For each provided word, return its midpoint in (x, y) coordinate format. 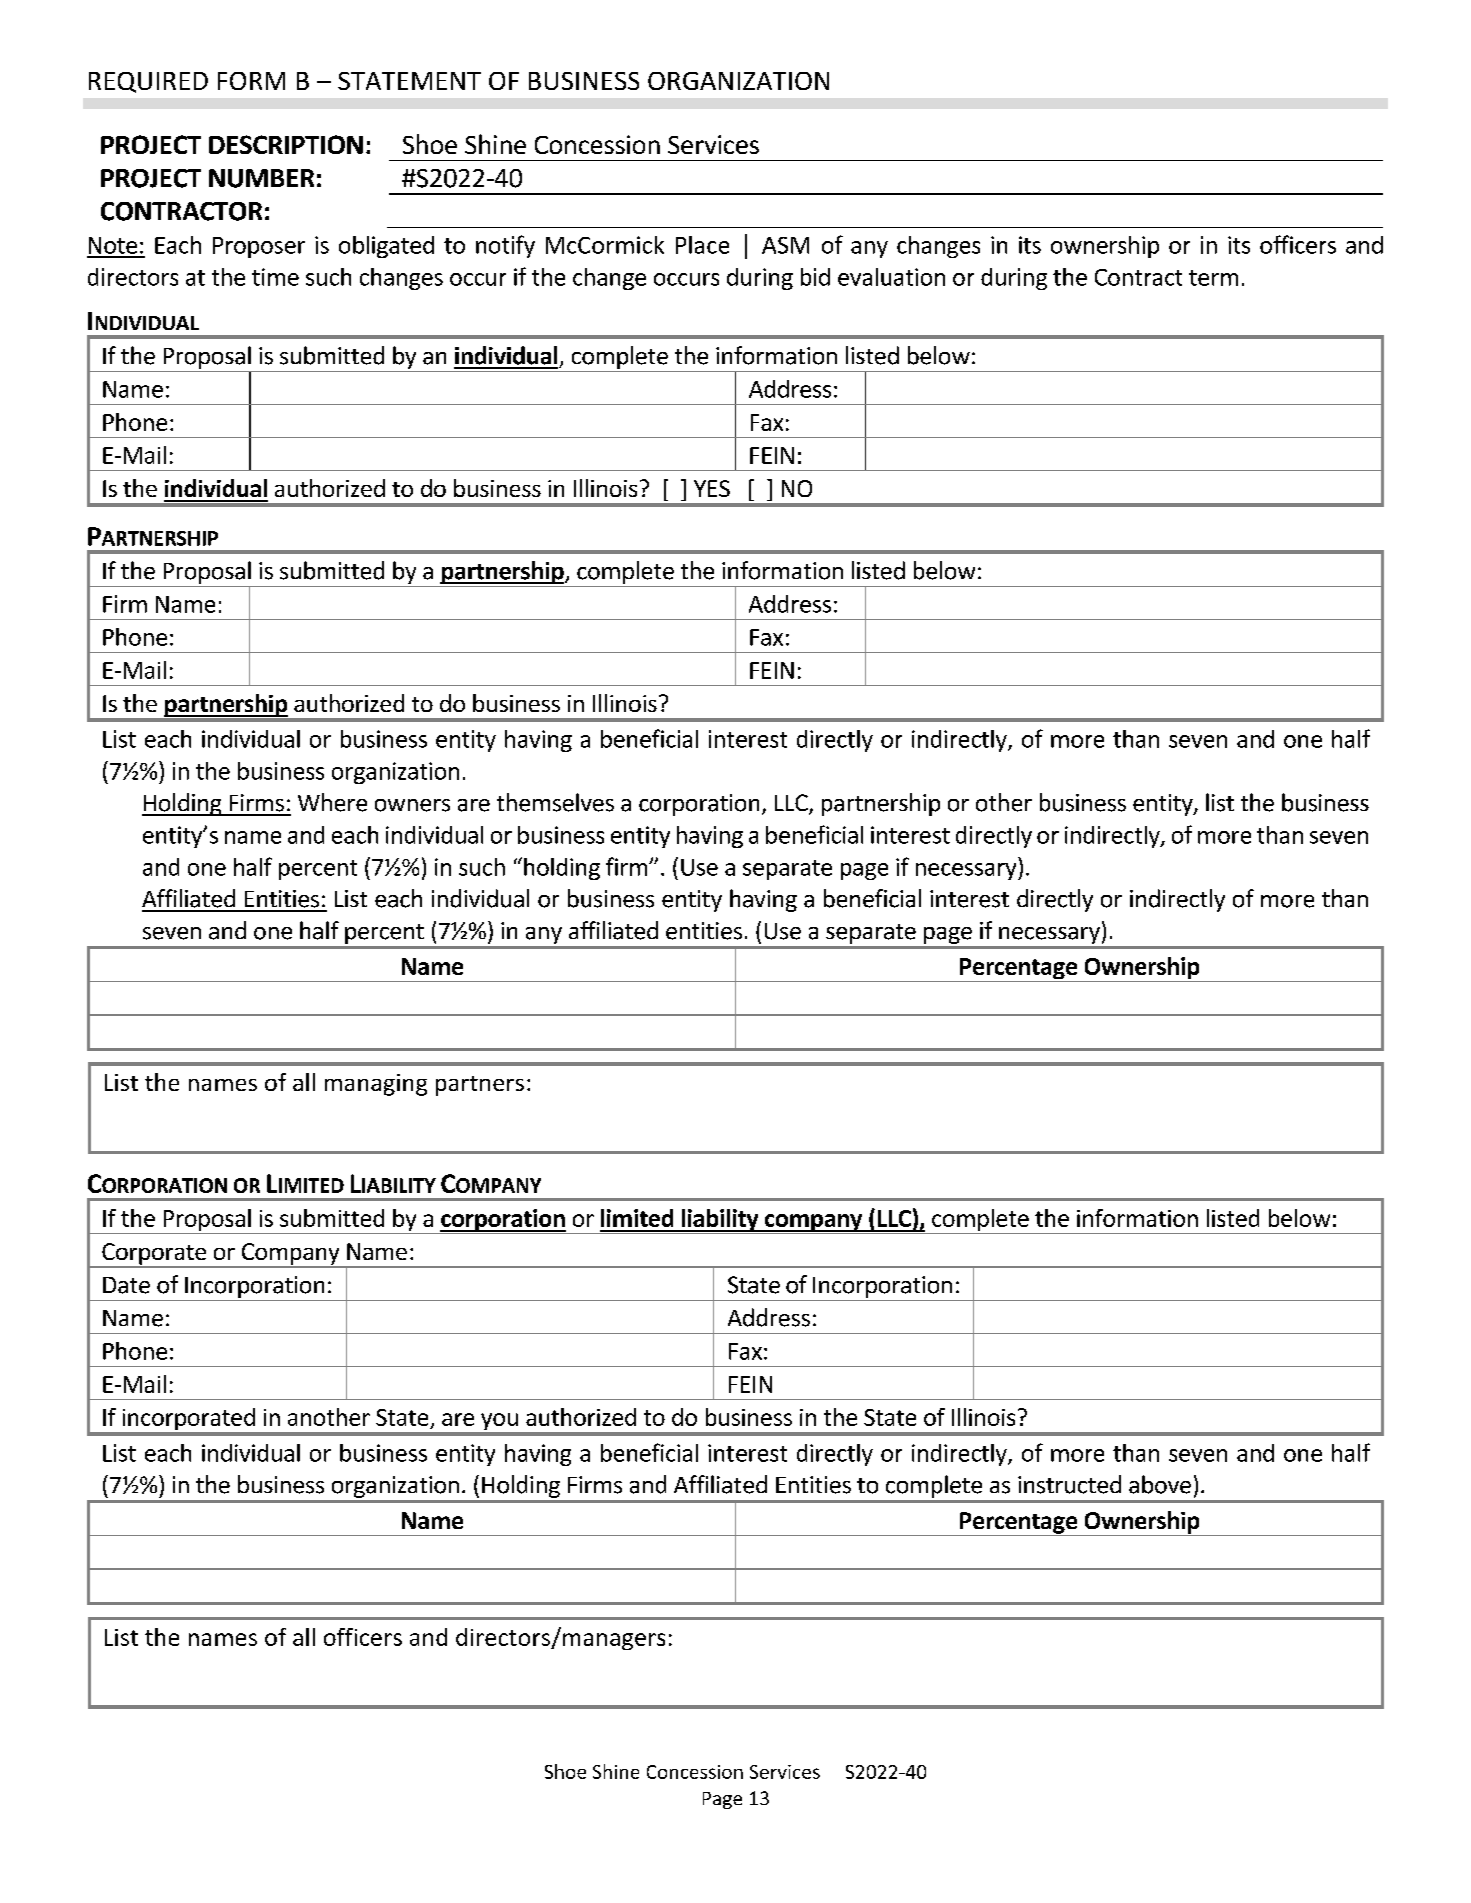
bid (815, 277)
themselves (555, 802)
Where (332, 802)
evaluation (891, 277)
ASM (785, 245)
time (275, 277)
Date (126, 1285)
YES (712, 488)
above (1160, 1484)
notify (505, 246)
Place (702, 245)
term (1213, 278)
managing (376, 1085)
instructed (1069, 1484)
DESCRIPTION (286, 144)
